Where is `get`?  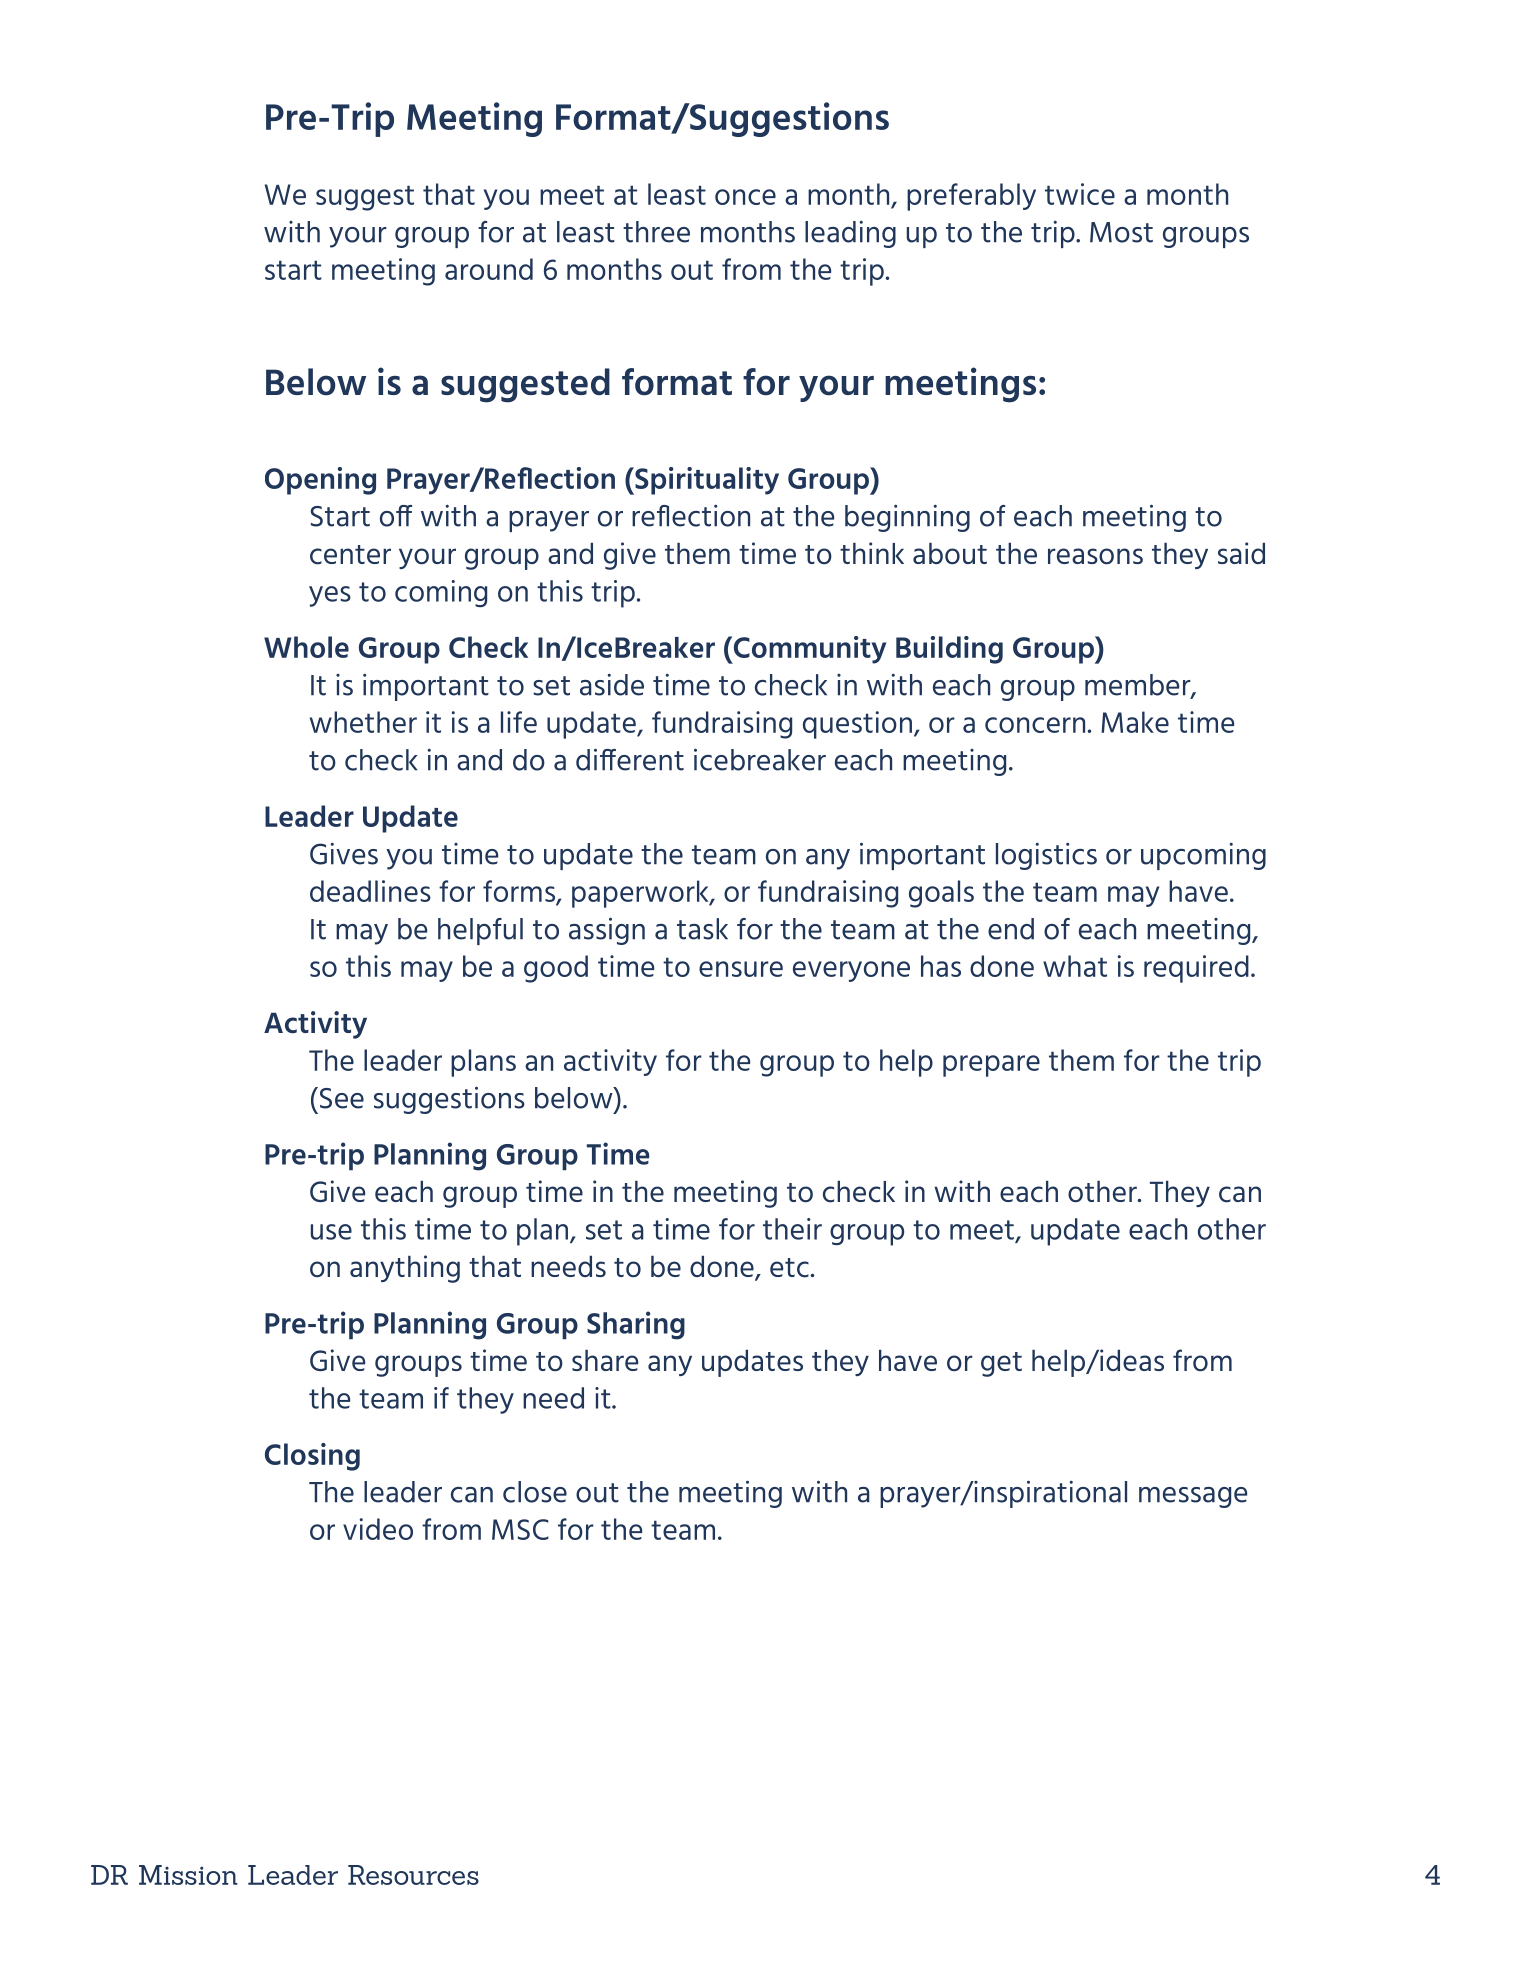 get is located at coordinates (1001, 1364).
